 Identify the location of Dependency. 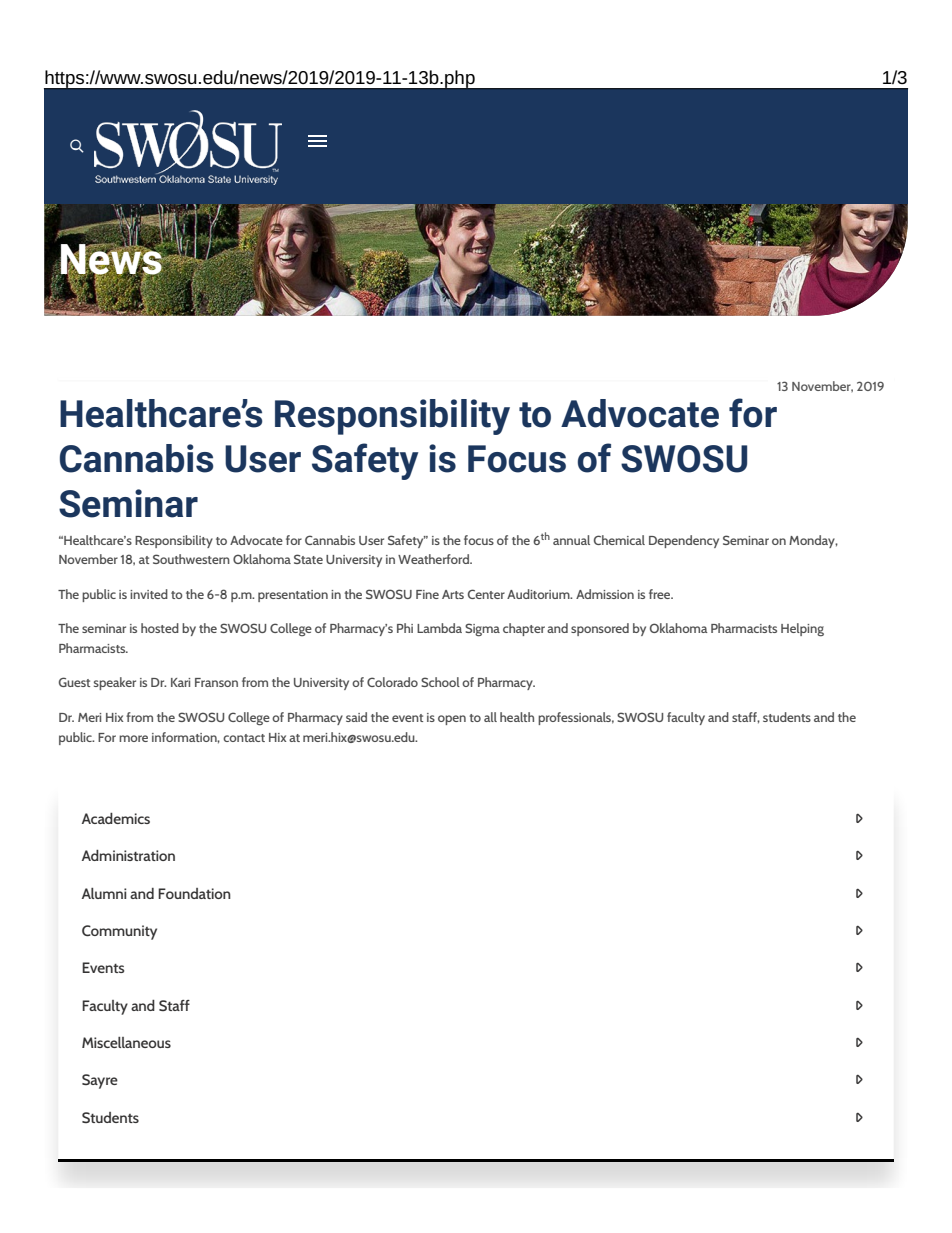
(684, 541).
